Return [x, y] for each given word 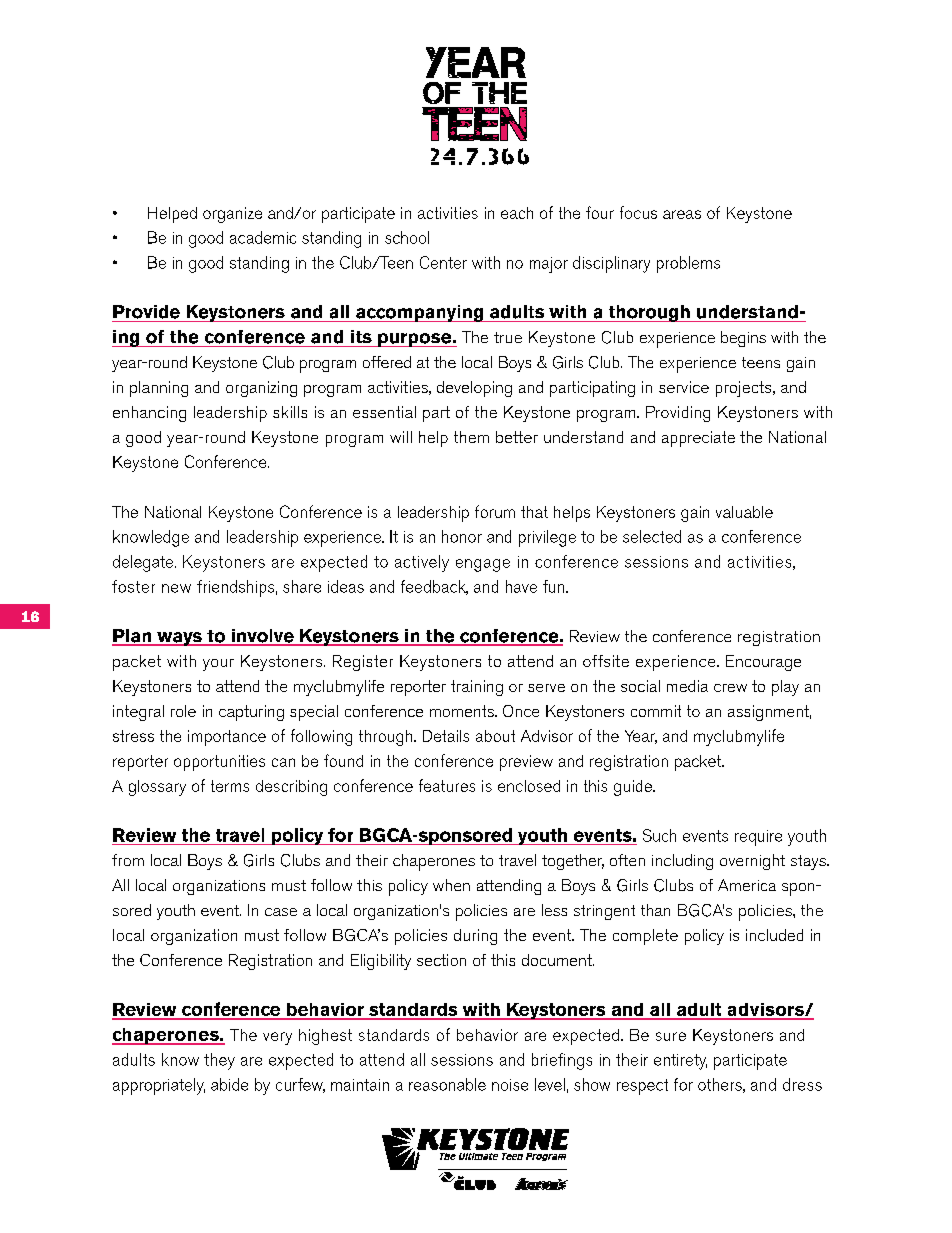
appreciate [698, 439]
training [477, 688]
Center [443, 262]
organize [232, 215]
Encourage [763, 663]
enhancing [149, 414]
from [128, 860]
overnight [752, 862]
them [471, 437]
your [218, 665]
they [219, 1061]
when [451, 885]
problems [688, 264]
